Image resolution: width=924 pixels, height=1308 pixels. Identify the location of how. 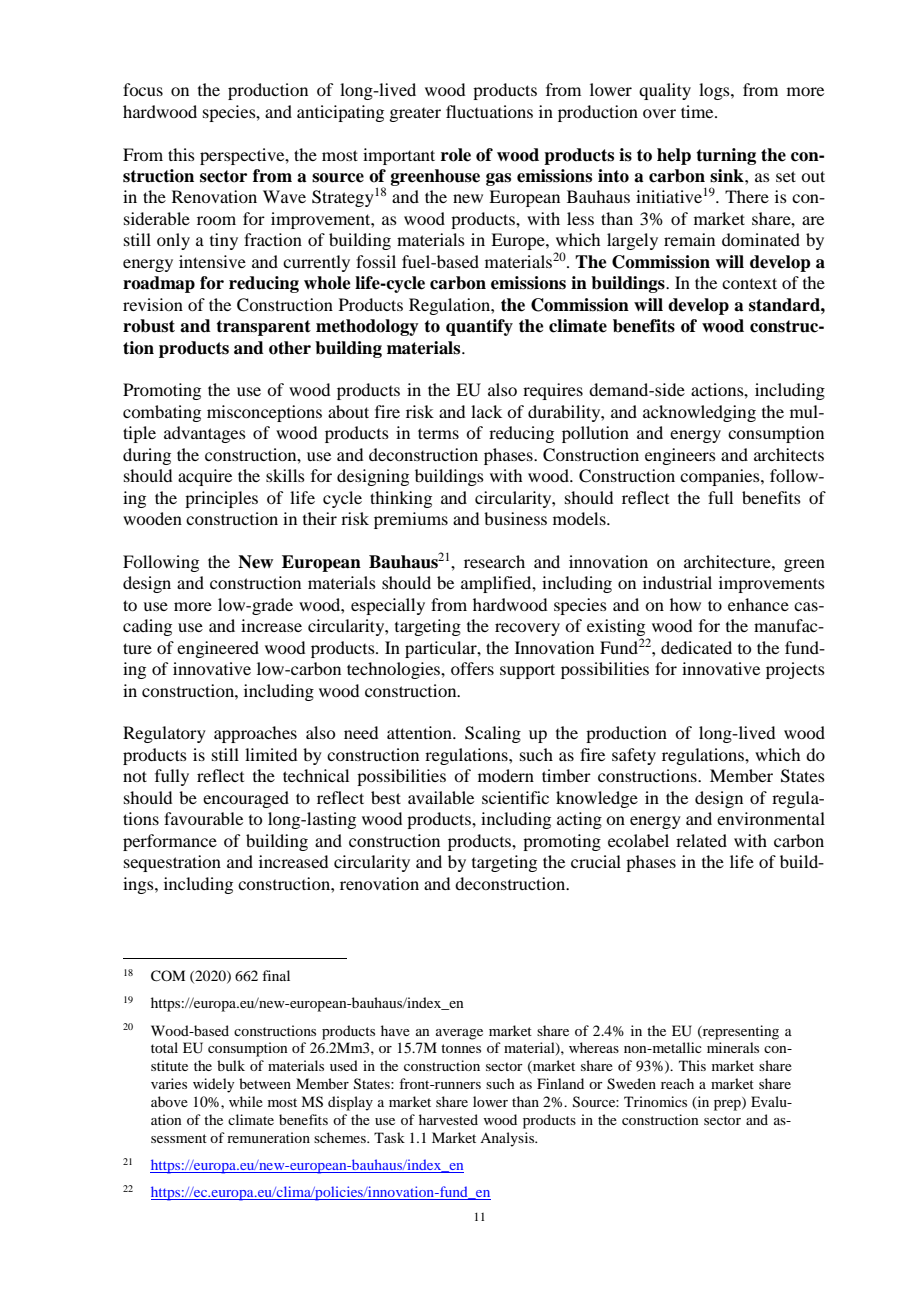
(685, 604).
